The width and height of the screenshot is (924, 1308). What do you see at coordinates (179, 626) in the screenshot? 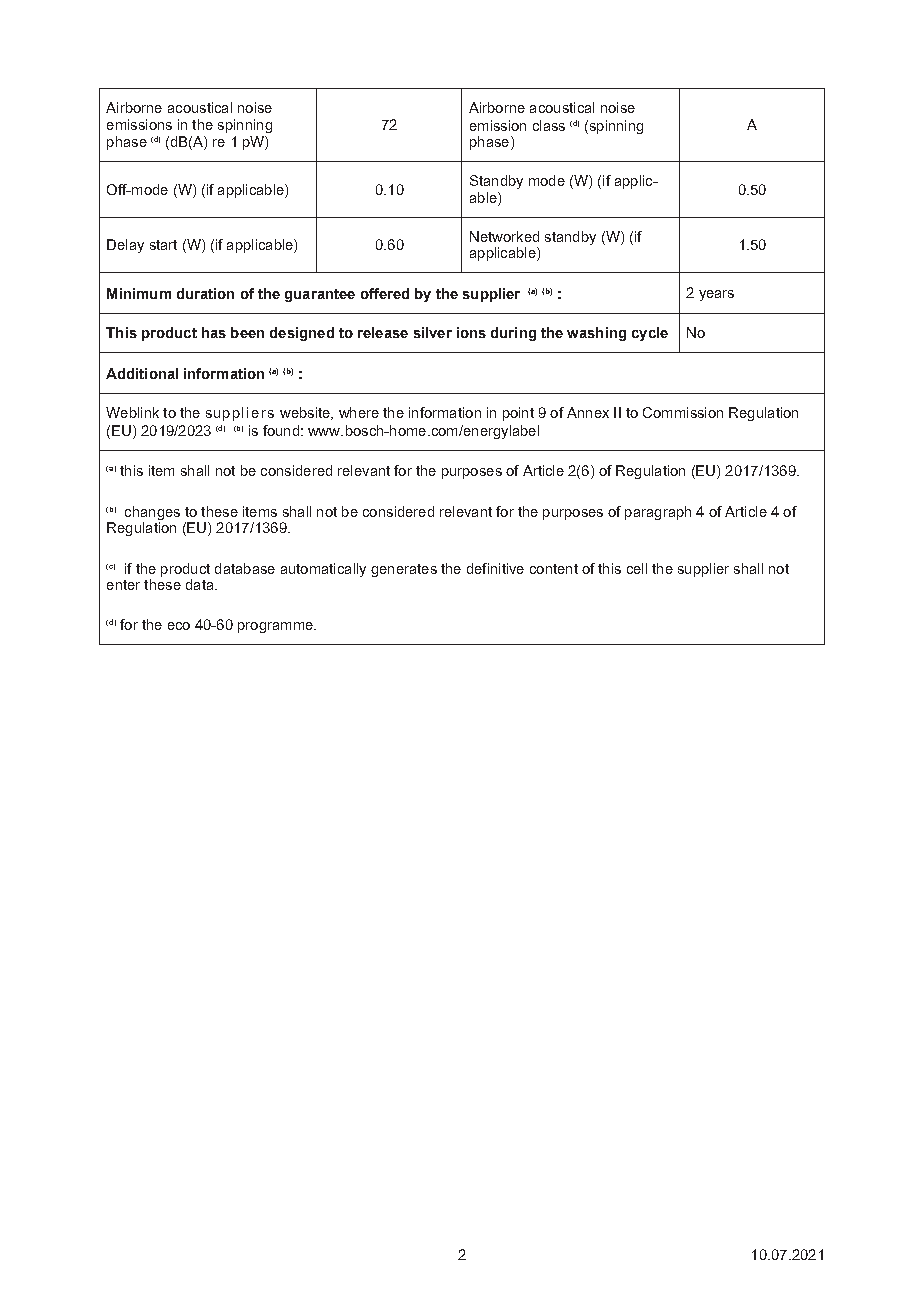
I see `eco` at bounding box center [179, 626].
